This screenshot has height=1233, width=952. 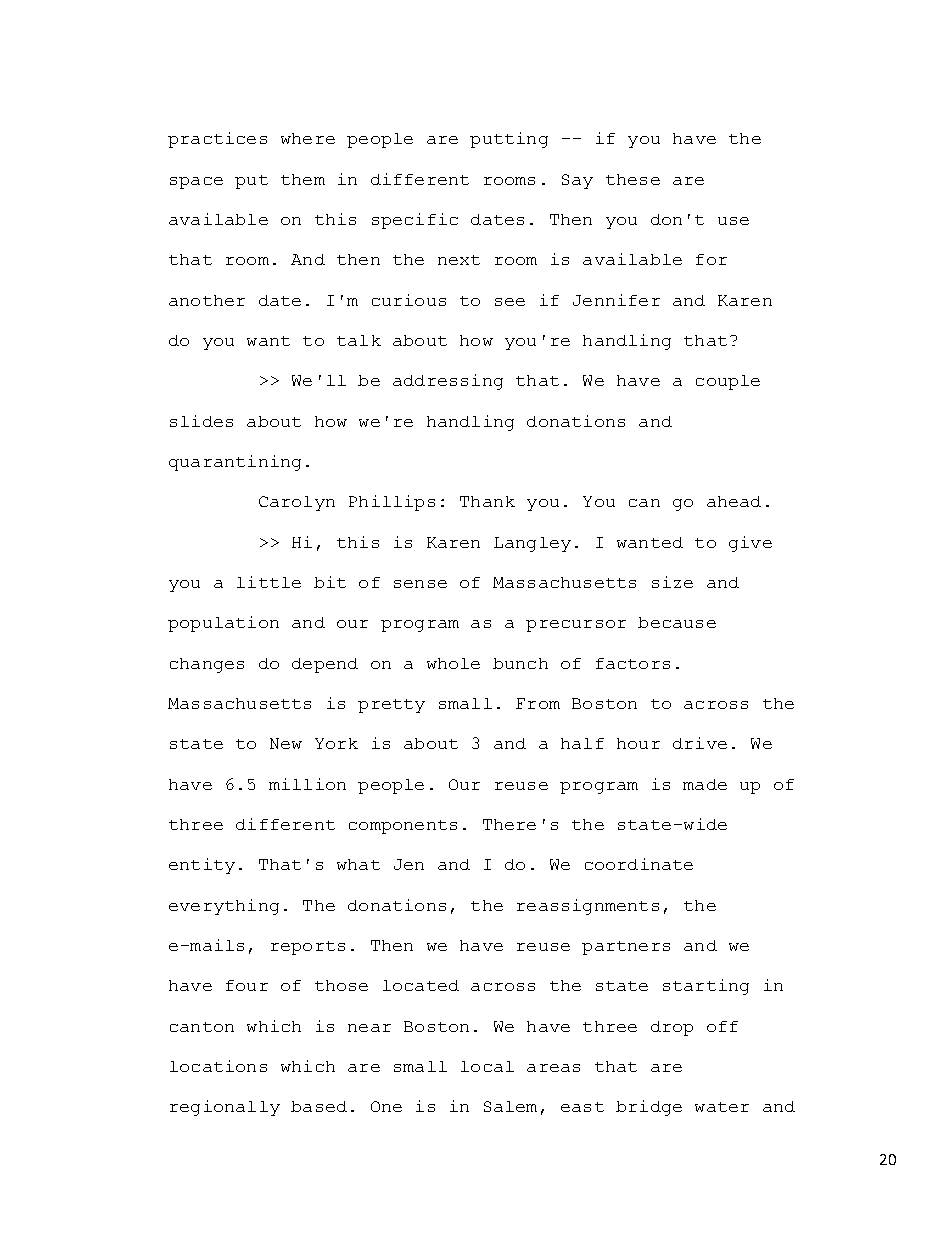 What do you see at coordinates (633, 179) in the screenshot?
I see `these` at bounding box center [633, 179].
